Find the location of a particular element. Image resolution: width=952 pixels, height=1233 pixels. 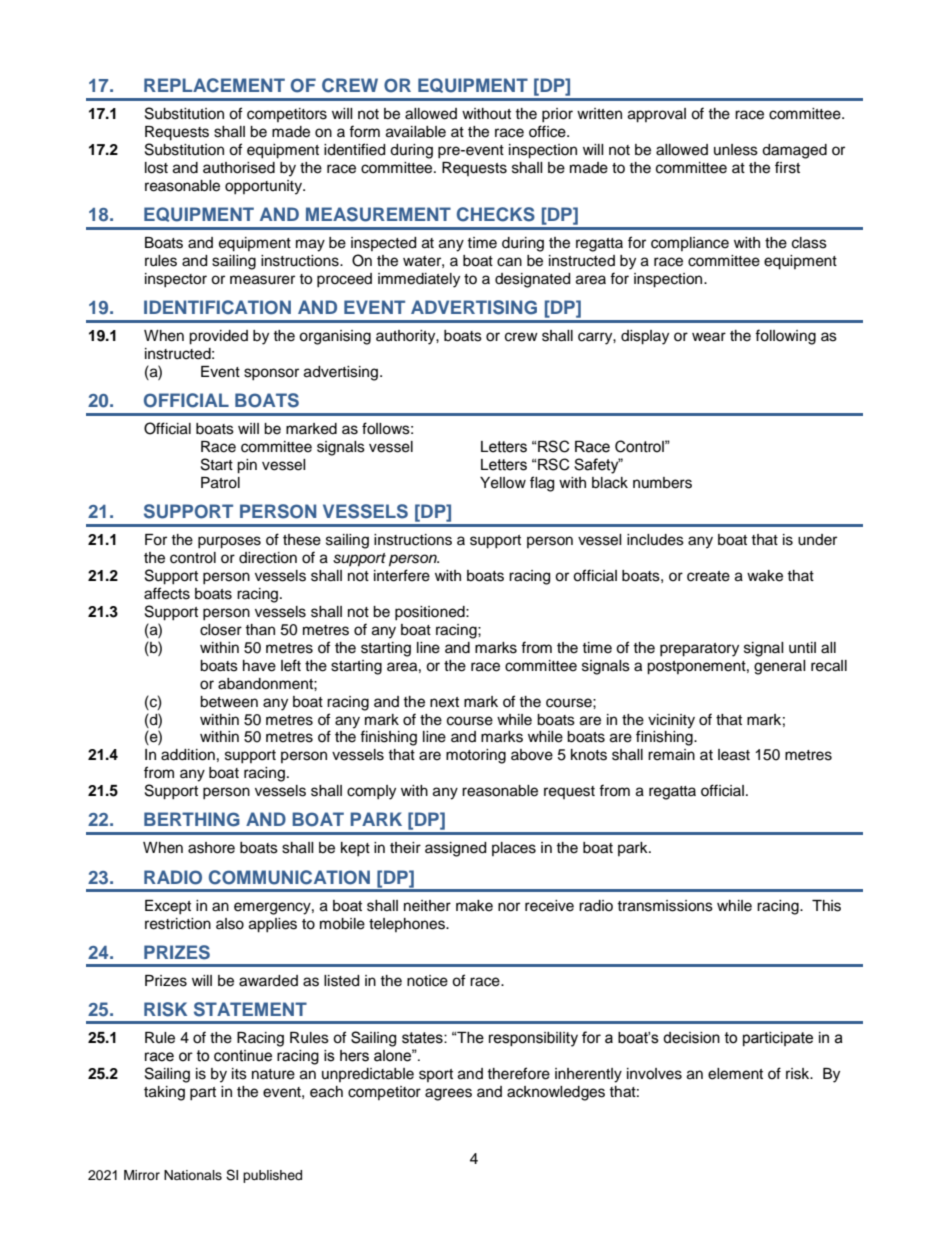

preparatory is located at coordinates (699, 650).
